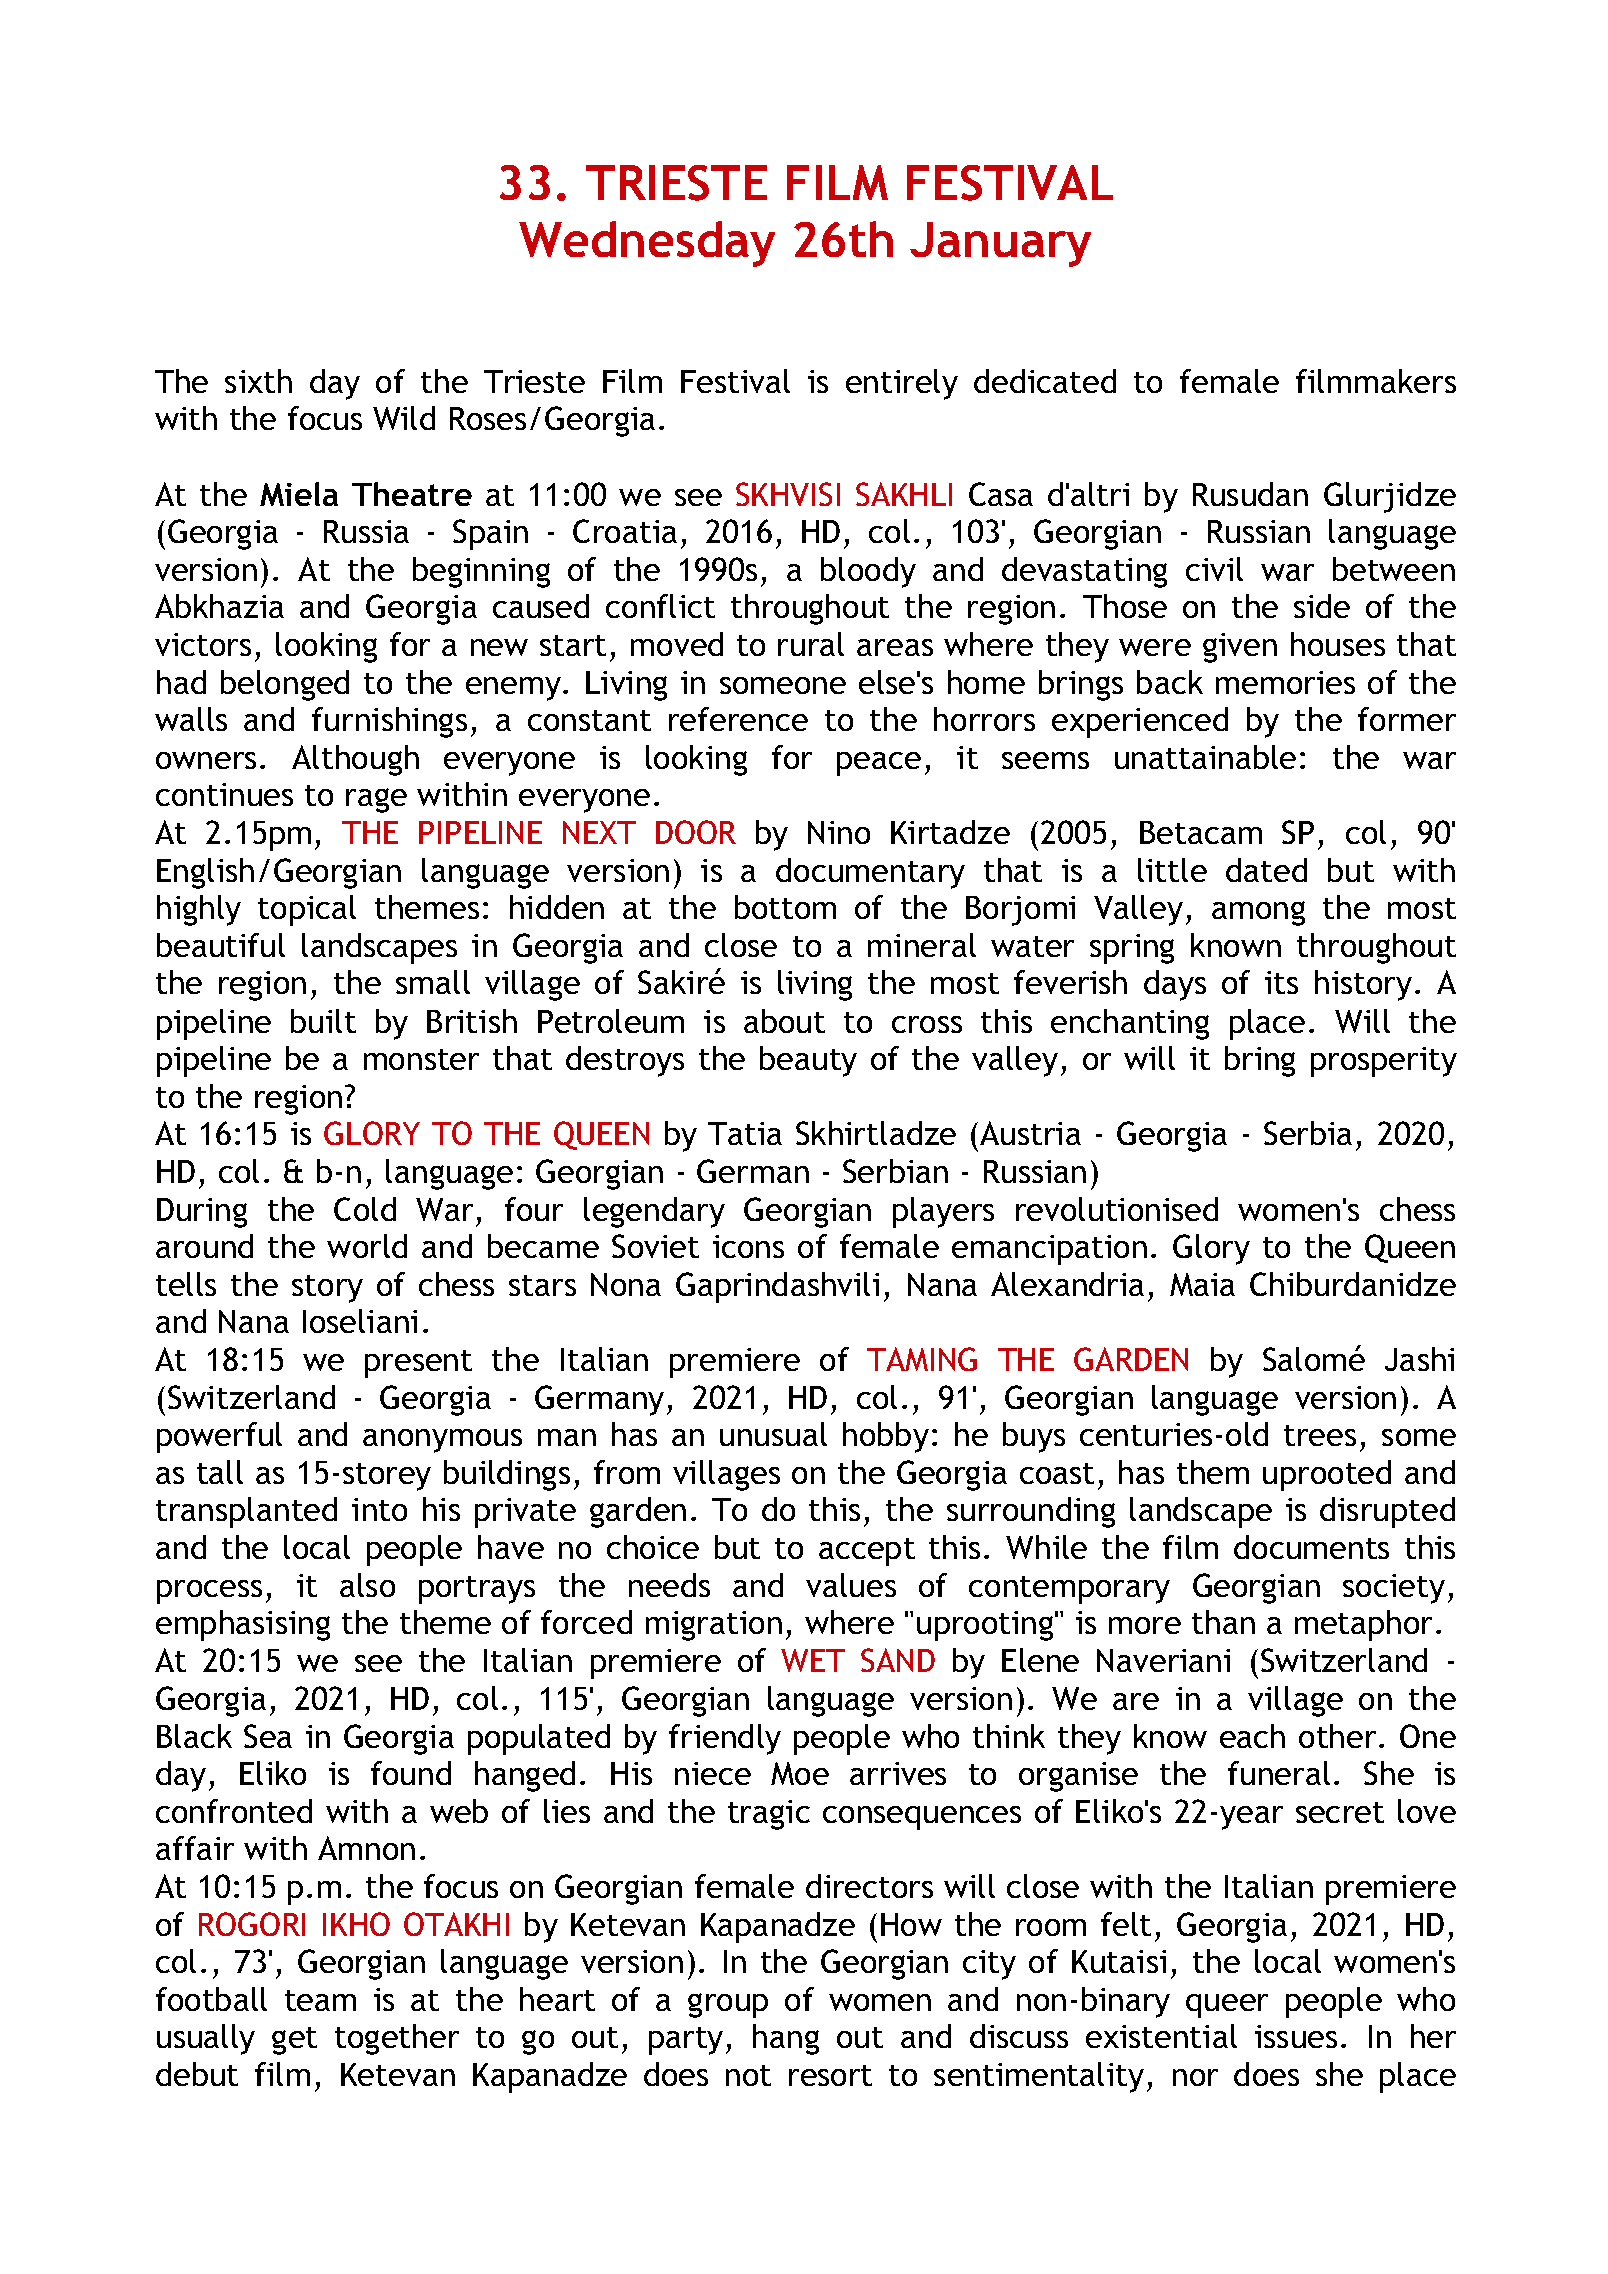 Image resolution: width=1608 pixels, height=2274 pixels. I want to click on team, so click(320, 2000).
